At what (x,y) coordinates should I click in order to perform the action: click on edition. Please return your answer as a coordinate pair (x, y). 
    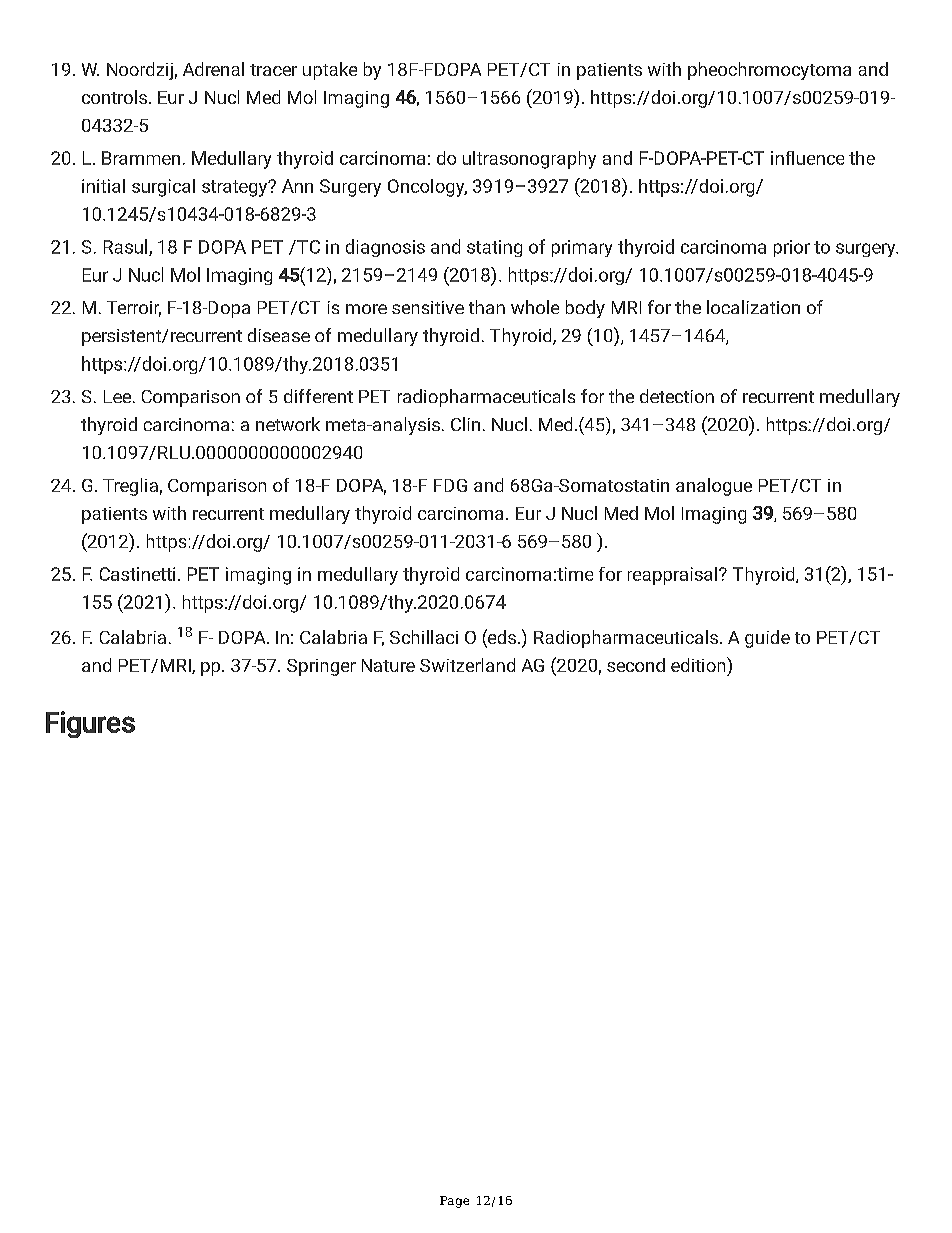
    Looking at the image, I should click on (699, 664).
